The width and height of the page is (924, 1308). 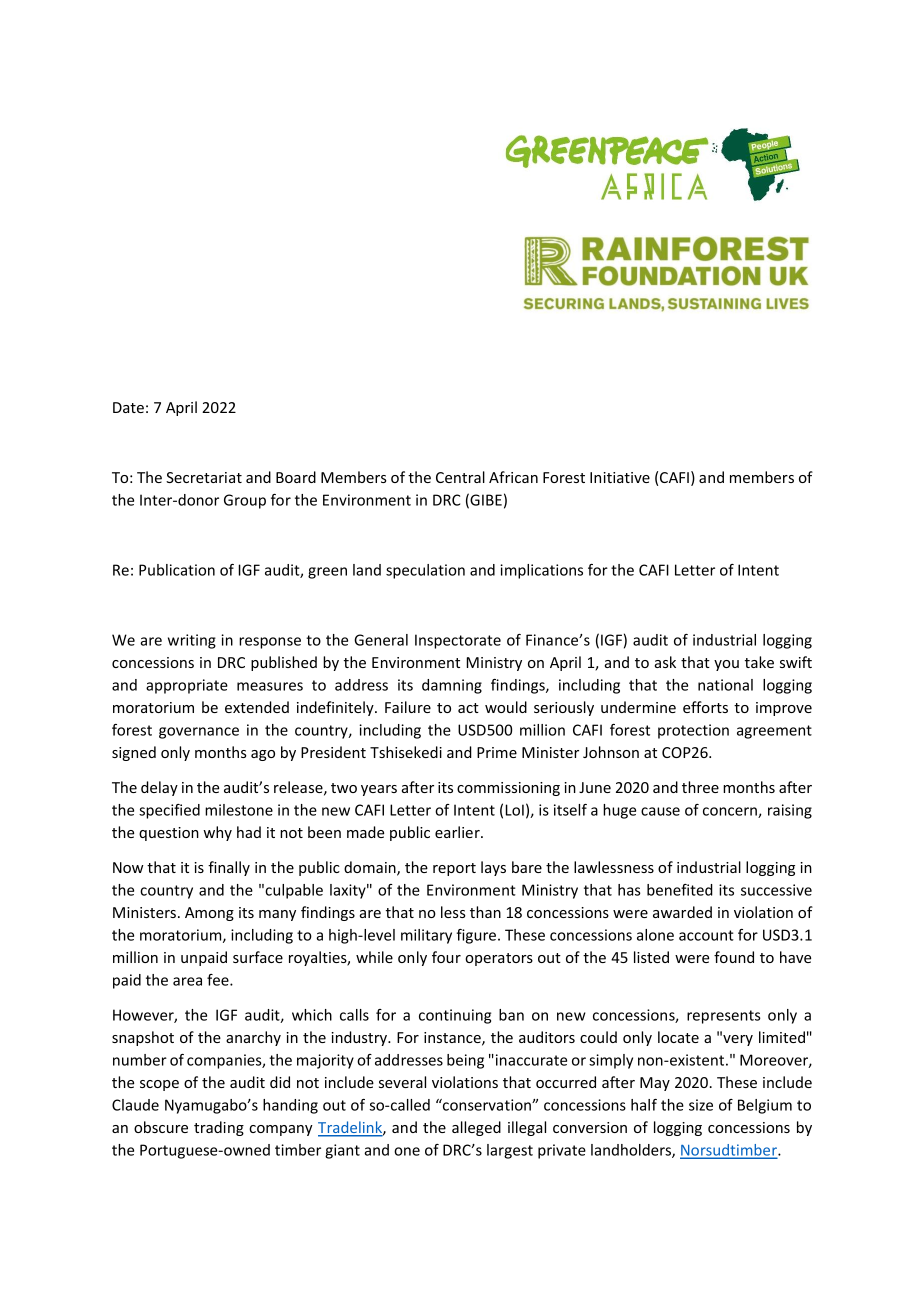 What do you see at coordinates (726, 665) in the page?
I see `you` at bounding box center [726, 665].
